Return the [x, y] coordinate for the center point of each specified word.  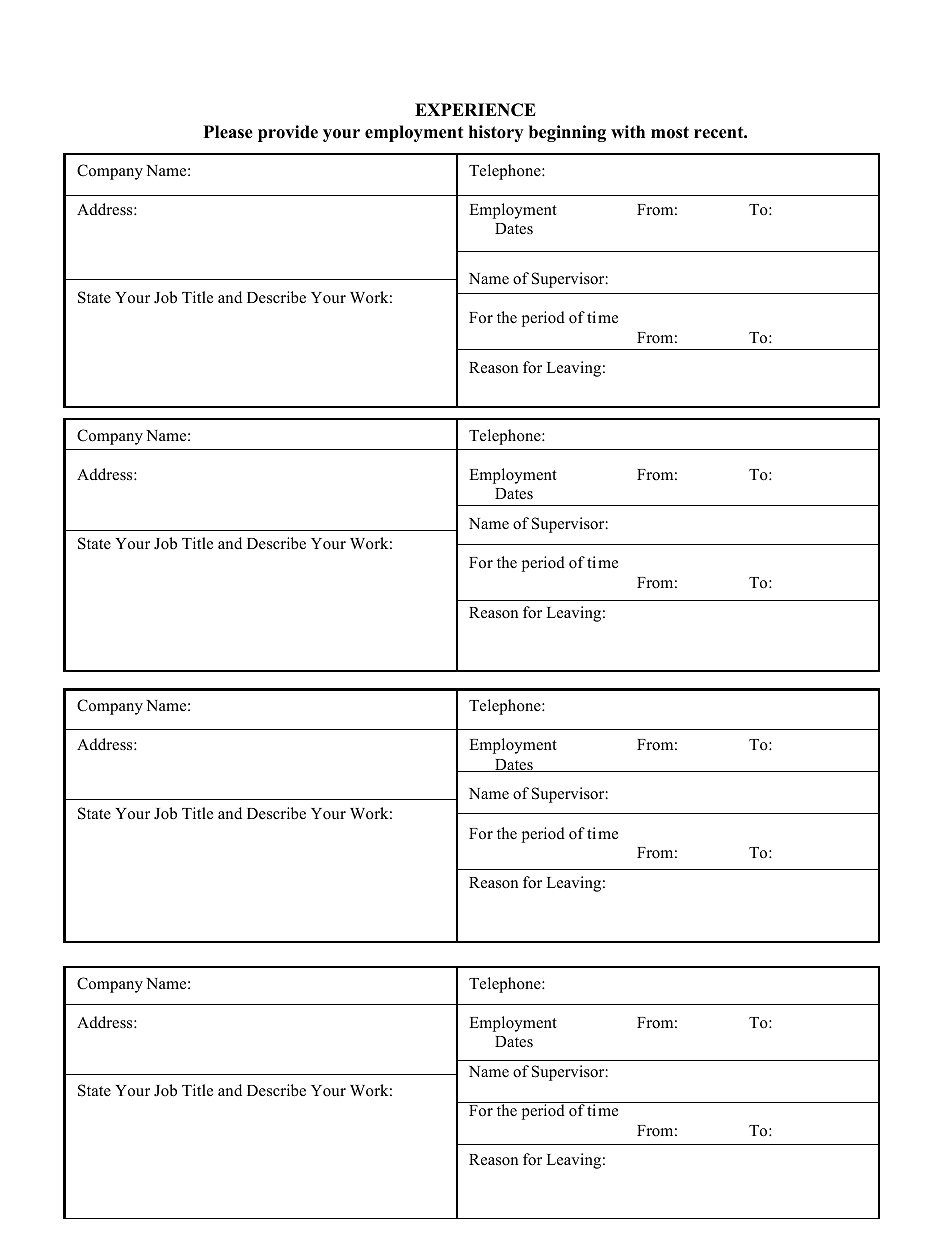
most [670, 132]
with [628, 131]
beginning [567, 133]
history [496, 133]
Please [228, 132]
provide [288, 133]
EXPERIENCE [475, 110]
